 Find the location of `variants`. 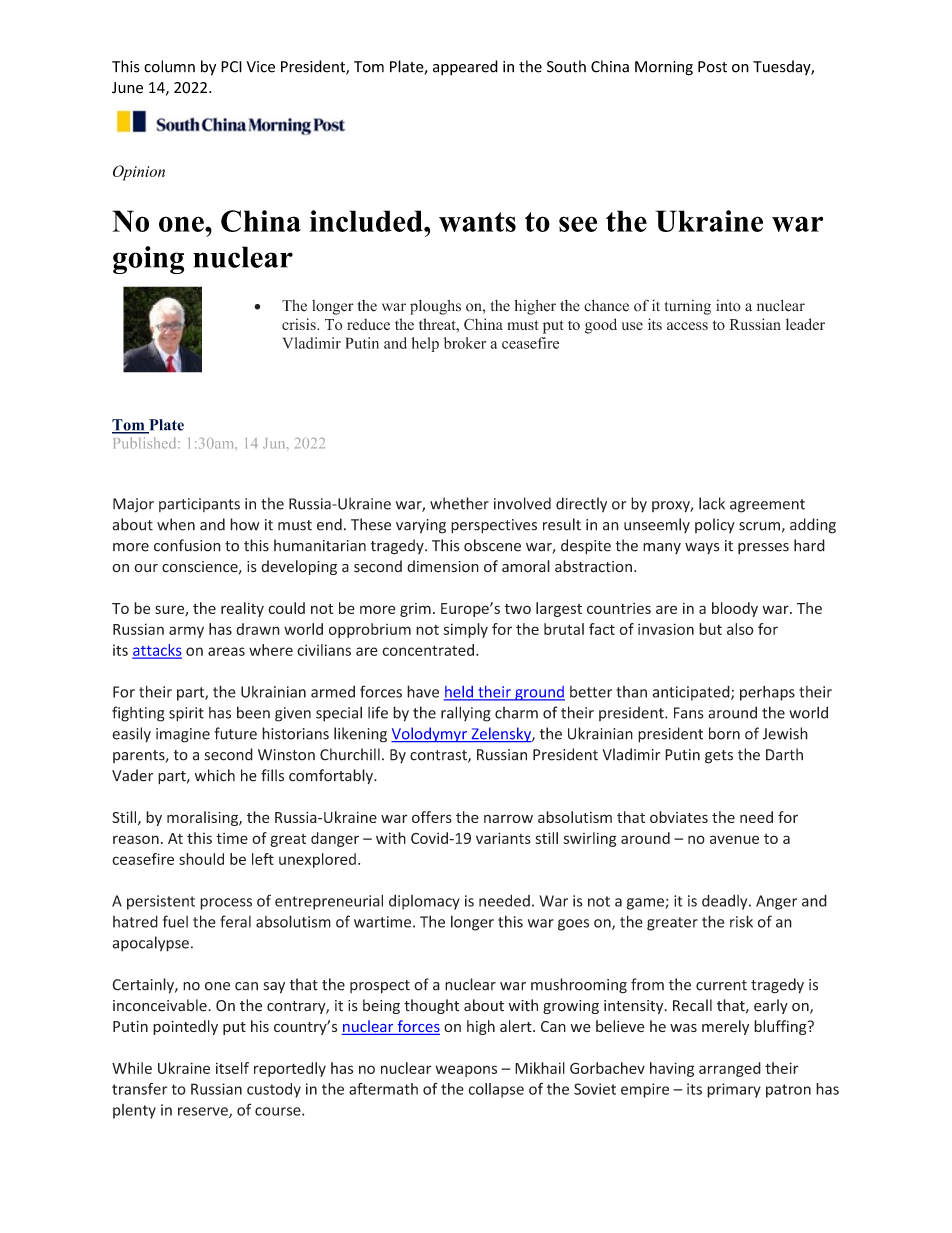

variants is located at coordinates (503, 838).
